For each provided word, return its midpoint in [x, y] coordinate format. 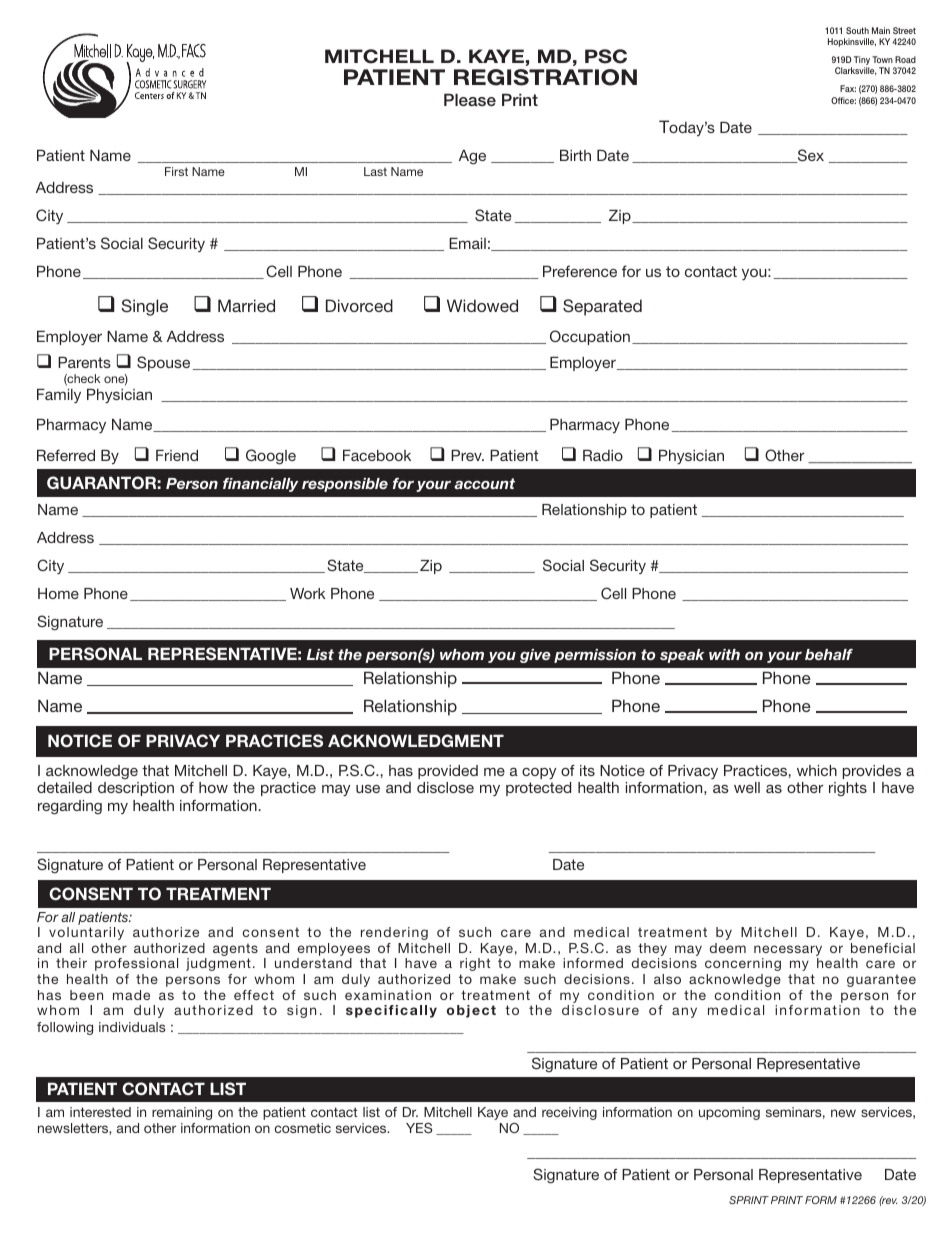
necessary [788, 952]
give [535, 656]
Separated [602, 307]
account [484, 483]
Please [470, 99]
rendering [394, 933]
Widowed [482, 305]
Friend [177, 455]
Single [144, 307]
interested [100, 1112]
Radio [603, 455]
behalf [829, 654]
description [136, 789]
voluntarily [86, 933]
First [176, 171]
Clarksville [856, 71]
